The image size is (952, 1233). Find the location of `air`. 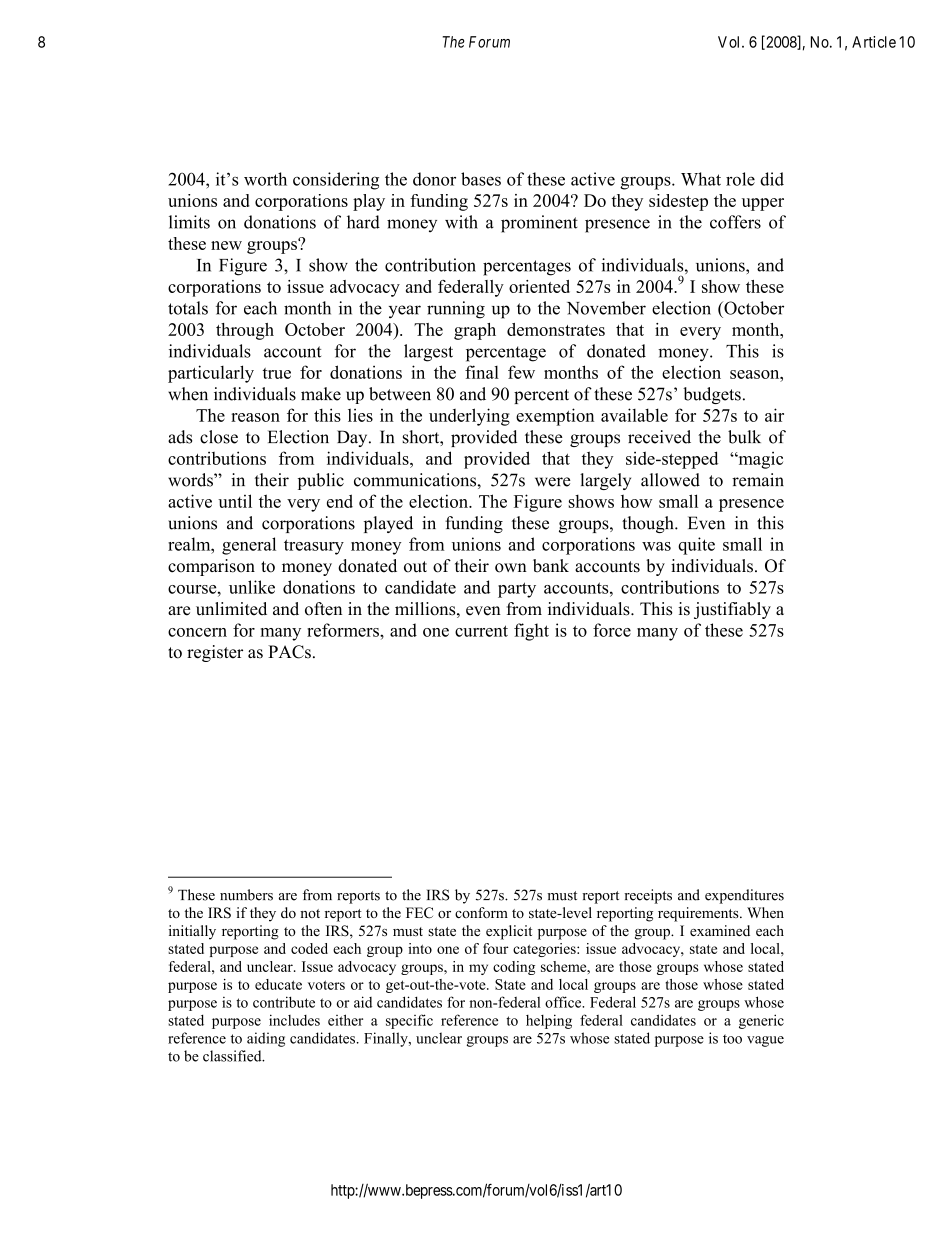

air is located at coordinates (774, 415).
